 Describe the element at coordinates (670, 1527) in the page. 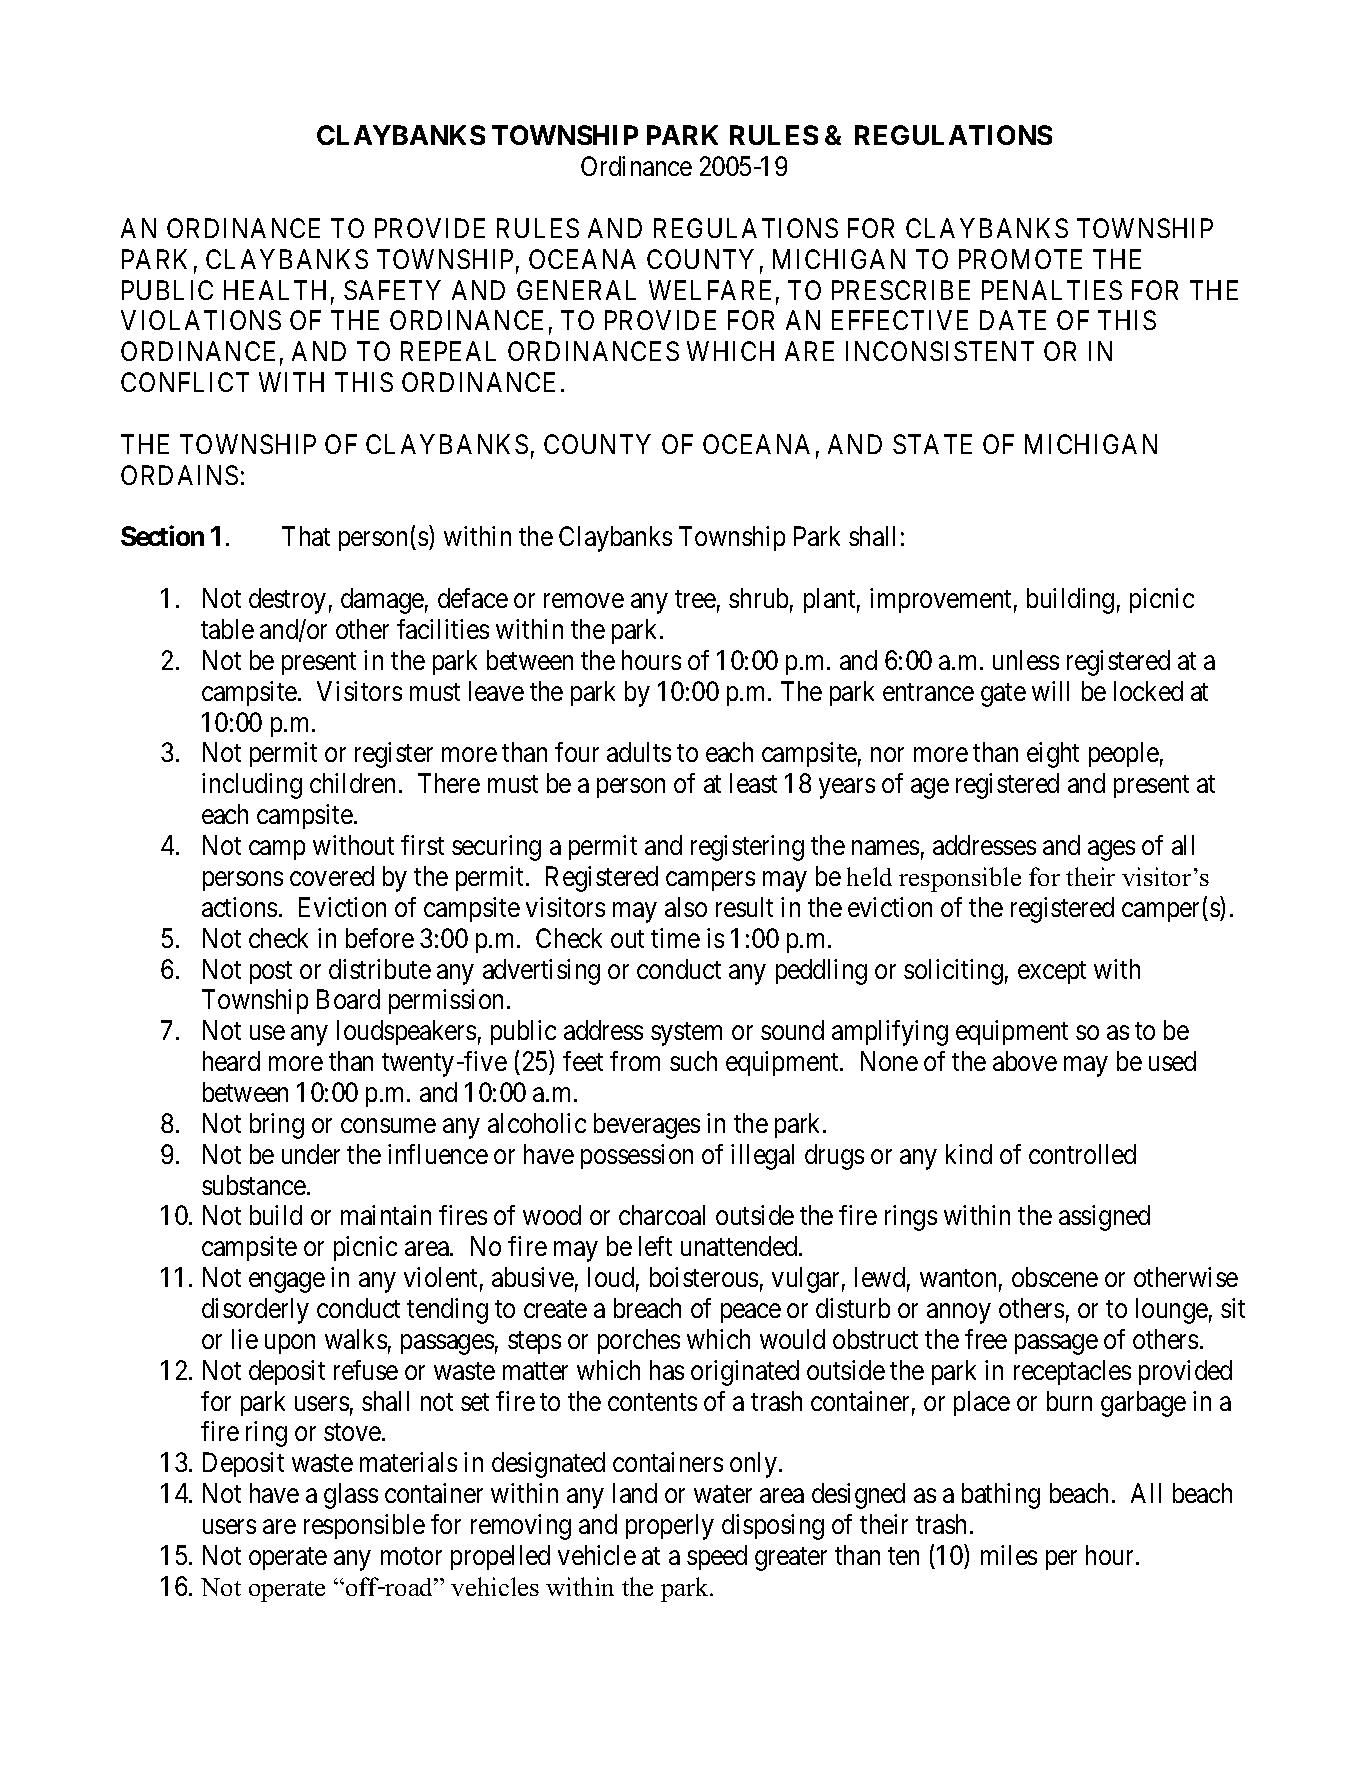

I see `properly` at that location.
